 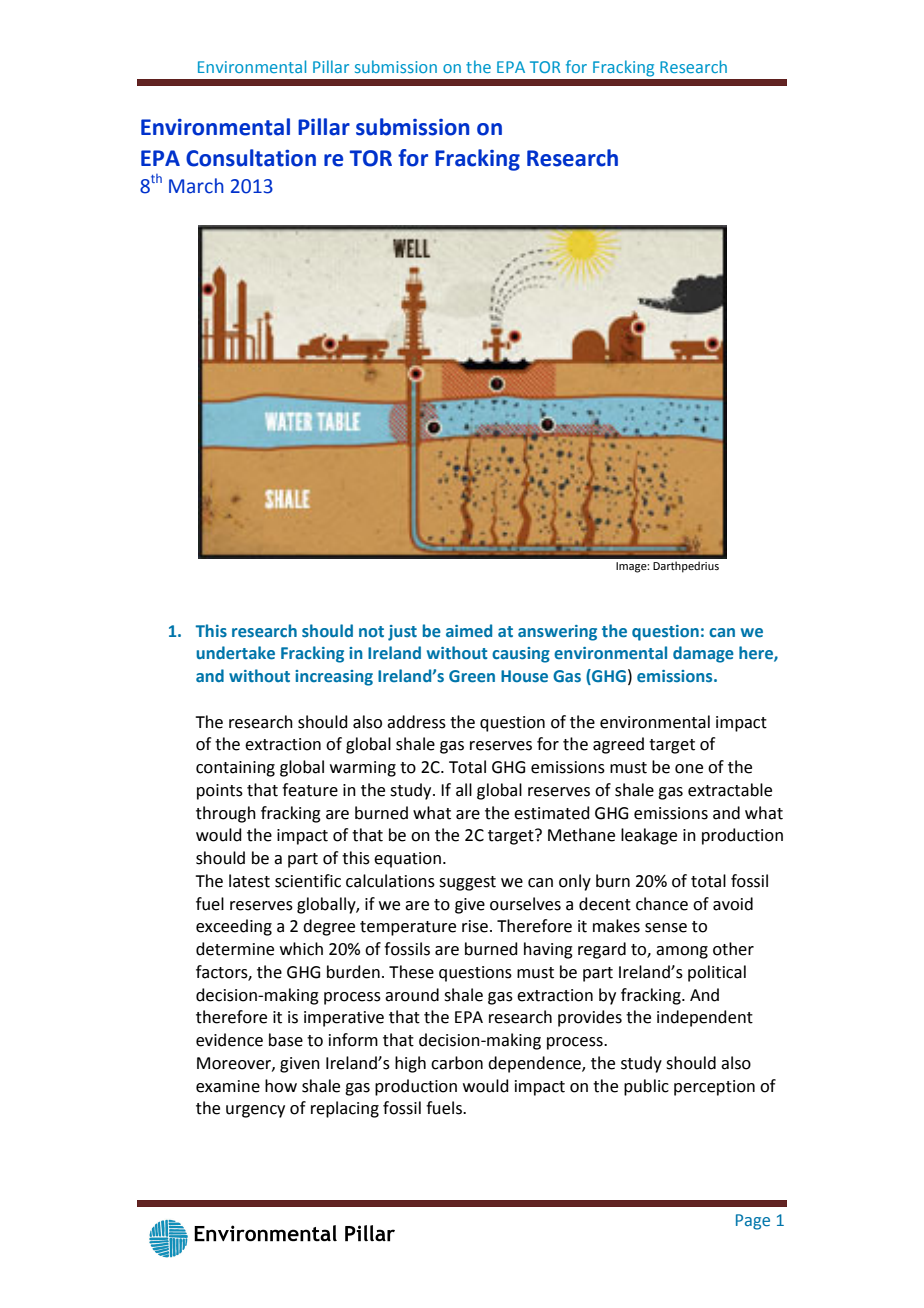 I want to click on urgency, so click(x=255, y=1111).
